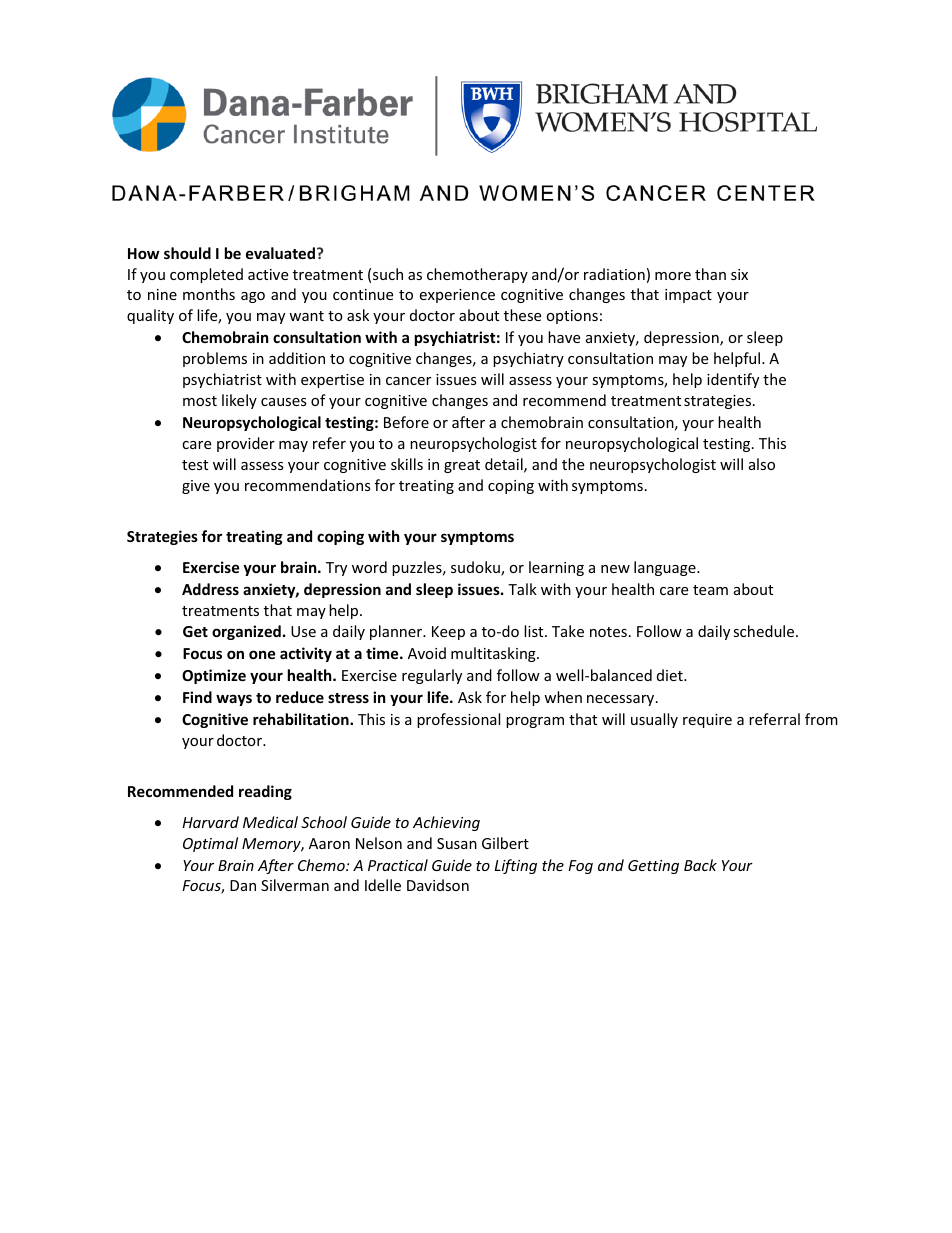  I want to click on experience, so click(457, 296).
